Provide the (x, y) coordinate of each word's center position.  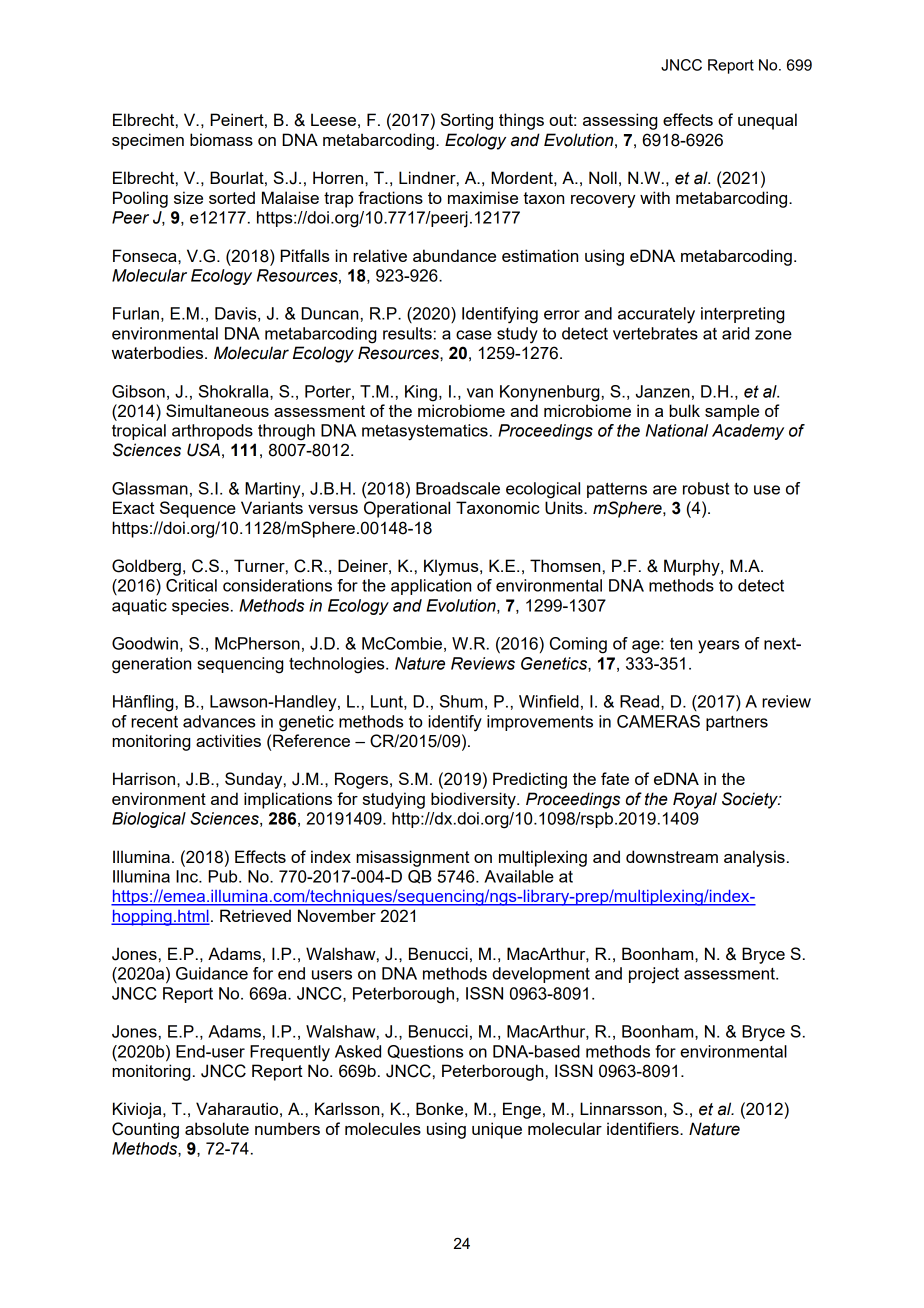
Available (519, 876)
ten (681, 643)
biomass (221, 139)
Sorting (467, 121)
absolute (217, 1128)
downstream (672, 856)
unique (497, 1130)
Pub (224, 876)
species (200, 607)
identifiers (644, 1128)
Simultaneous (217, 410)
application (431, 587)
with (655, 197)
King (421, 393)
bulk (684, 410)
